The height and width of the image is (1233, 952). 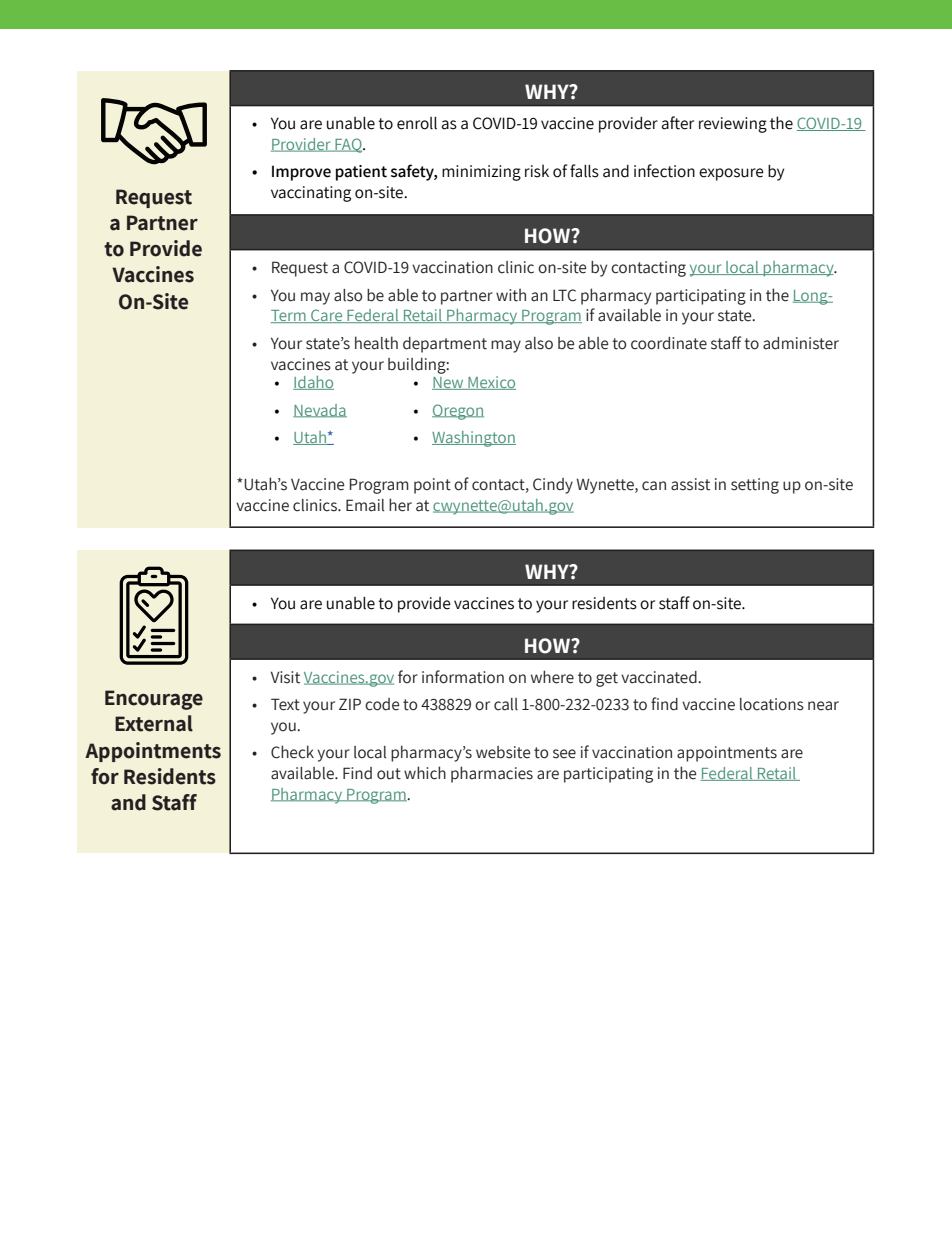 I want to click on department, so click(x=445, y=345).
